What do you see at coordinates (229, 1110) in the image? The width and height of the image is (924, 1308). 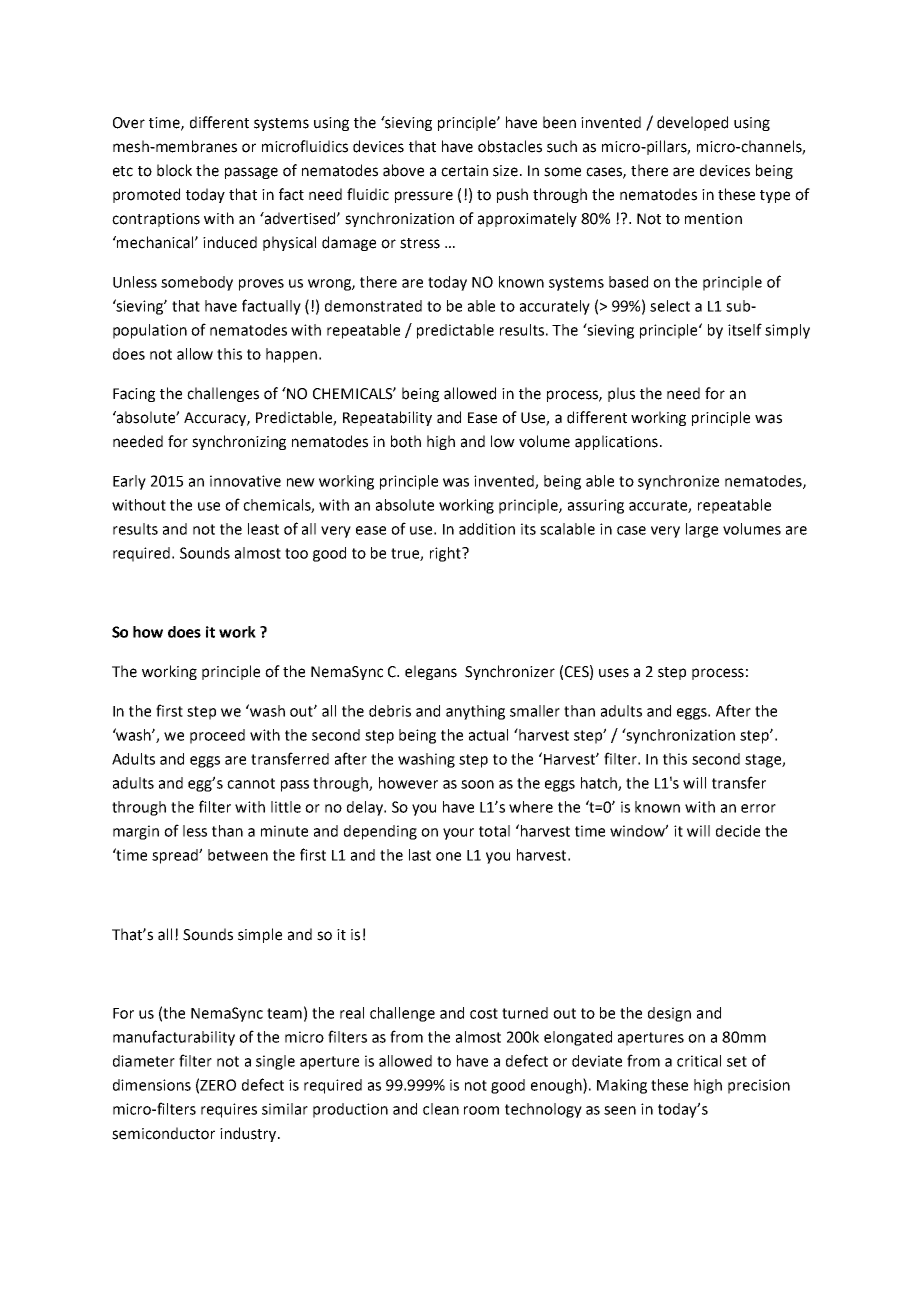 I see `requires` at bounding box center [229, 1110].
